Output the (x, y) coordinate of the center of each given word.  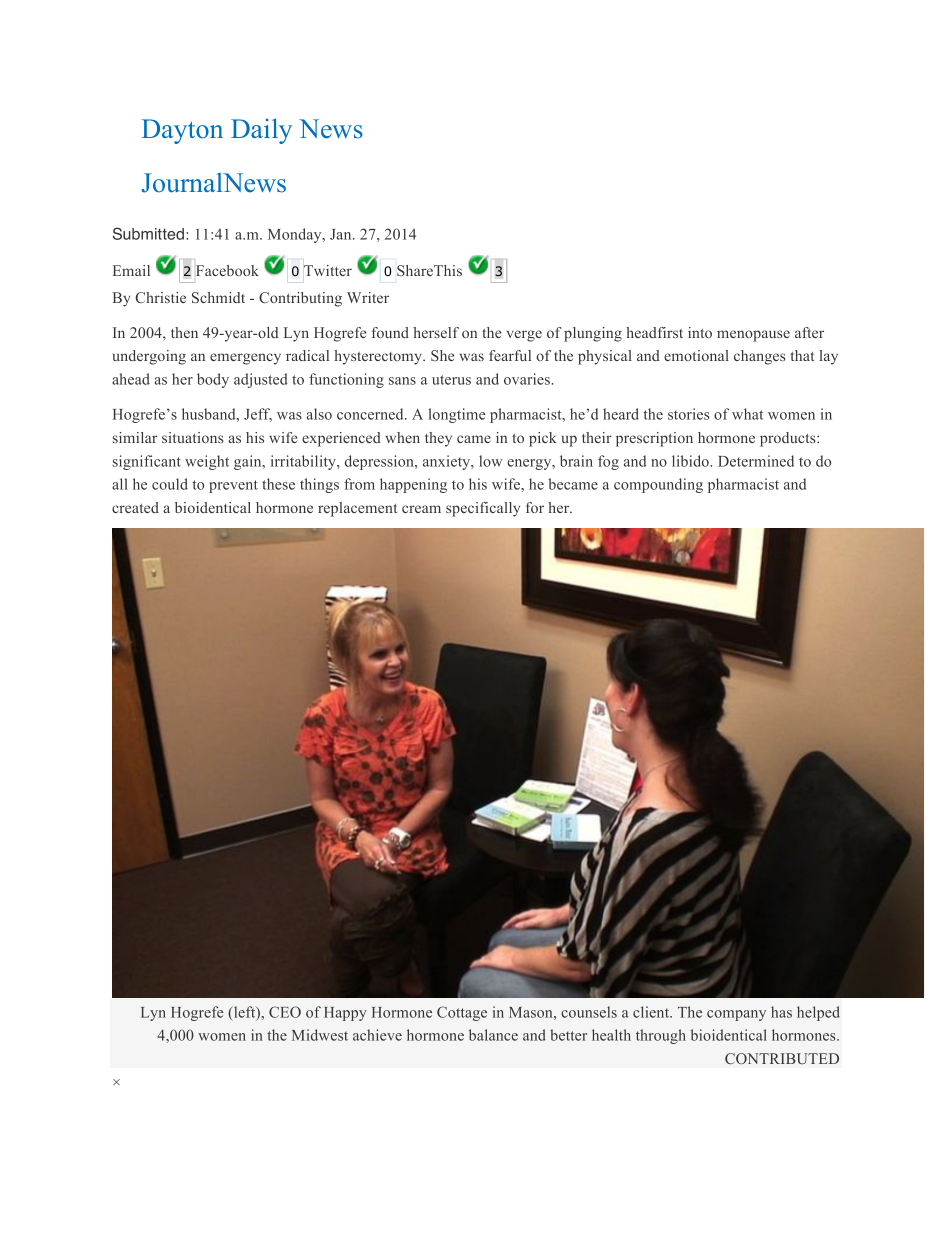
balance (493, 1035)
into (700, 332)
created (135, 507)
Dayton (182, 131)
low (490, 461)
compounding (658, 485)
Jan (342, 234)
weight (207, 462)
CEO (285, 1012)
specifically (483, 509)
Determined (756, 461)
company (736, 1015)
